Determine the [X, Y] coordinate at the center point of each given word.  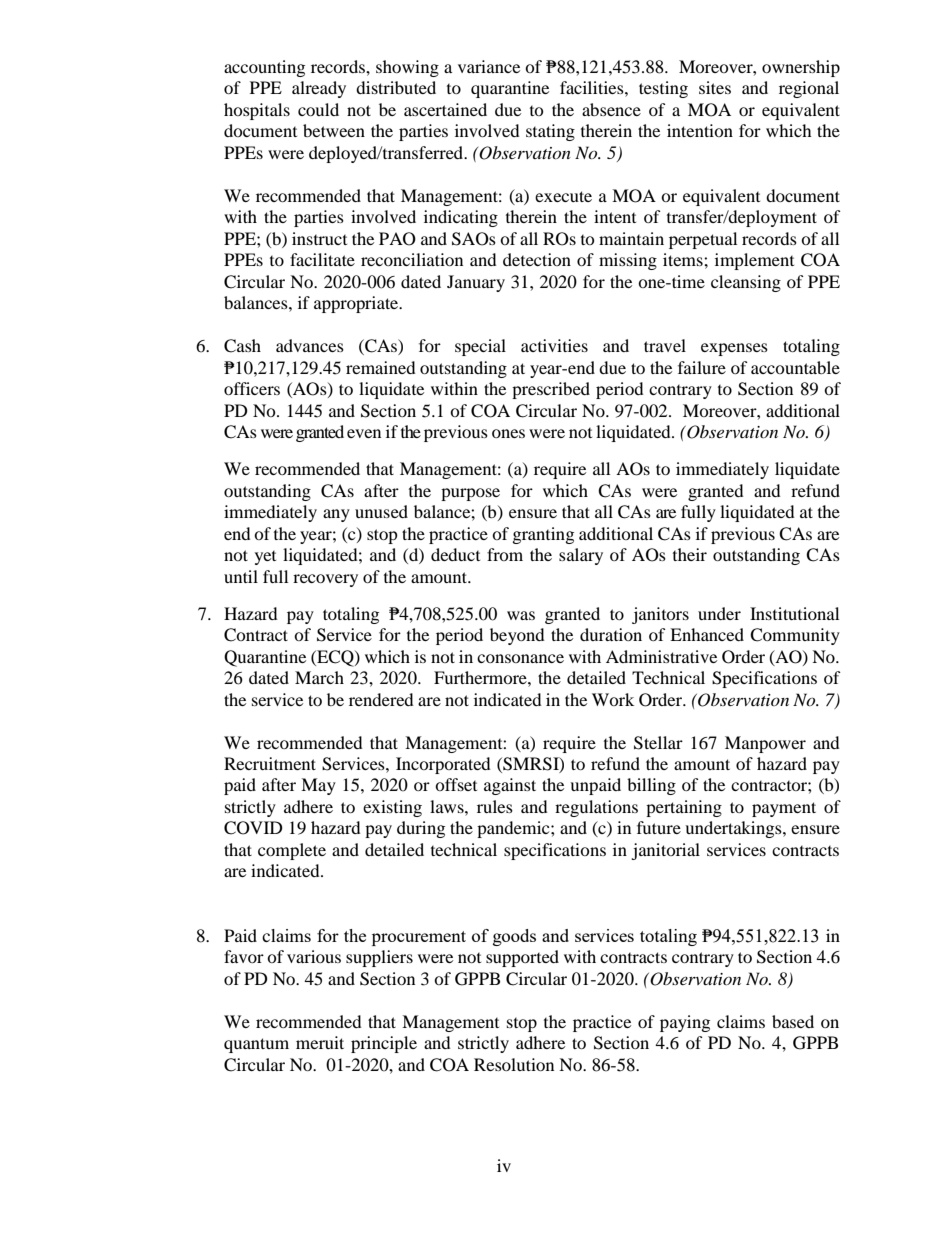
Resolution [514, 1064]
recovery [325, 580]
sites [715, 87]
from [505, 554]
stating [550, 132]
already [319, 89]
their [690, 554]
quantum [256, 1045]
